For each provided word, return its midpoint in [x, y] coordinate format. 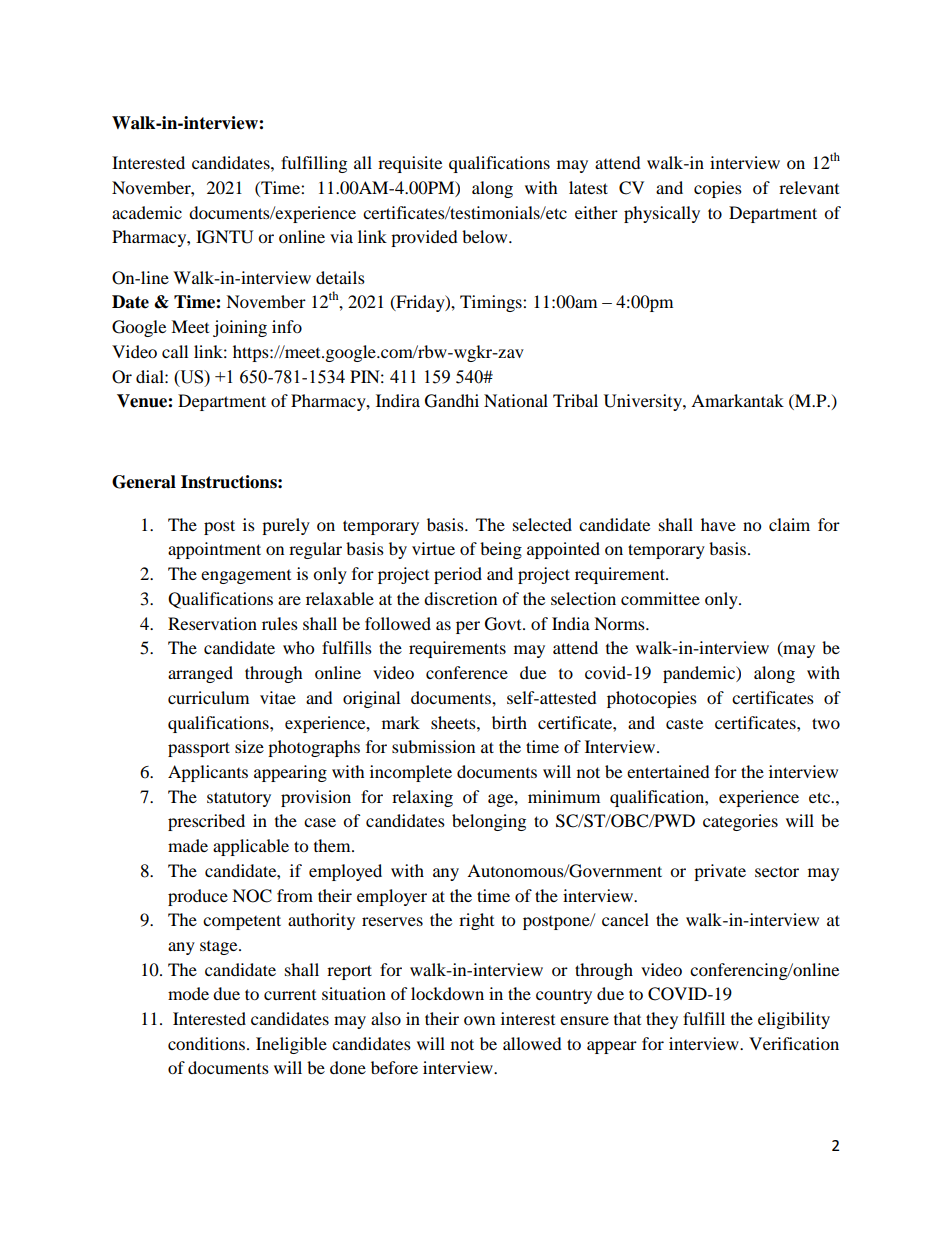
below [486, 236]
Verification [794, 1043]
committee [660, 598]
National [516, 400]
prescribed [206, 822]
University [644, 402]
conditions [206, 1043]
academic [147, 212]
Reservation [212, 623]
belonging [489, 822]
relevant [809, 187]
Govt [504, 624]
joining [240, 328]
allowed [532, 1043]
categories [740, 822]
